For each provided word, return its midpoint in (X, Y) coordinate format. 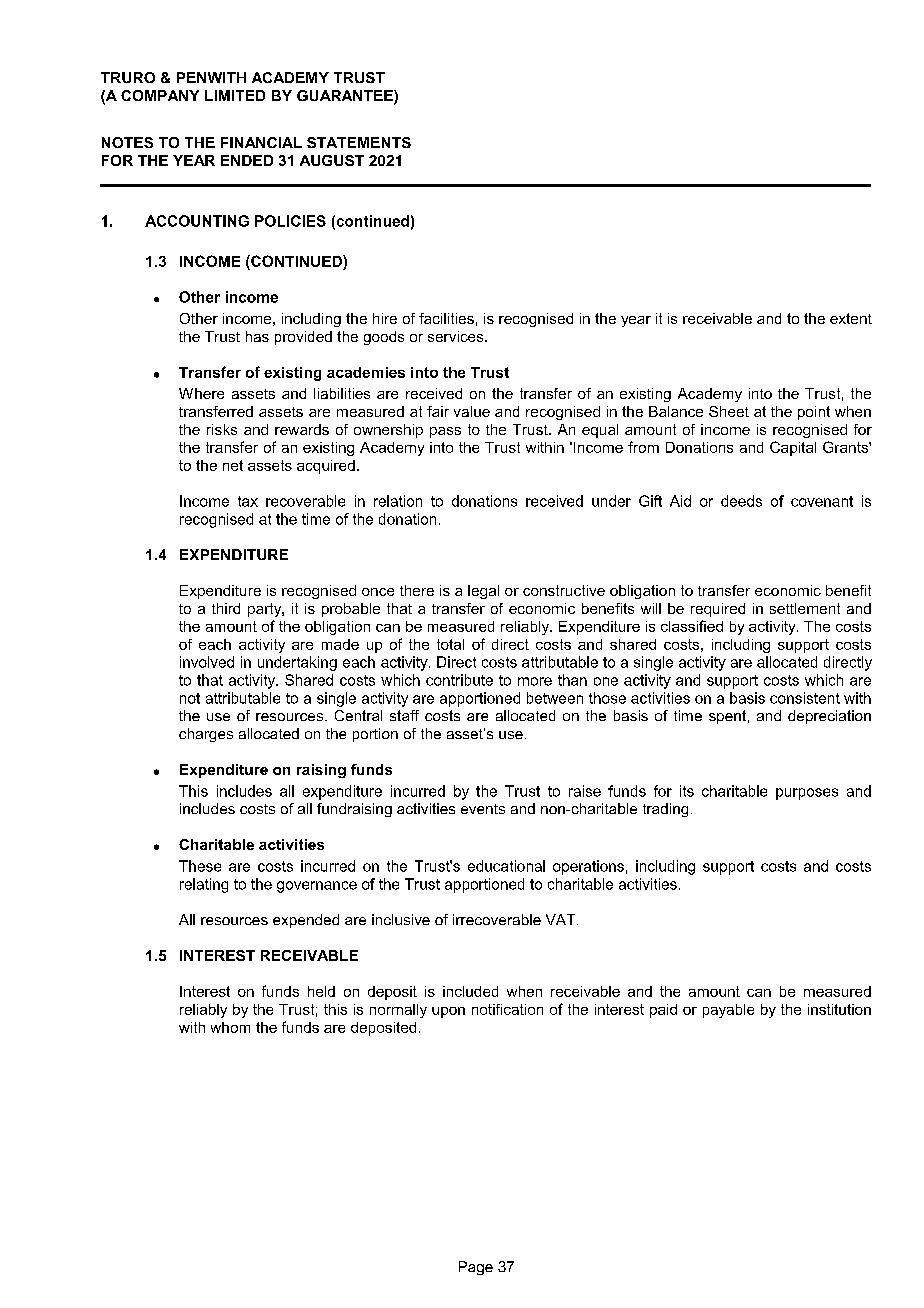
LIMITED (235, 95)
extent (851, 318)
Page (476, 1268)
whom (230, 1027)
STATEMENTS (359, 142)
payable (728, 1011)
